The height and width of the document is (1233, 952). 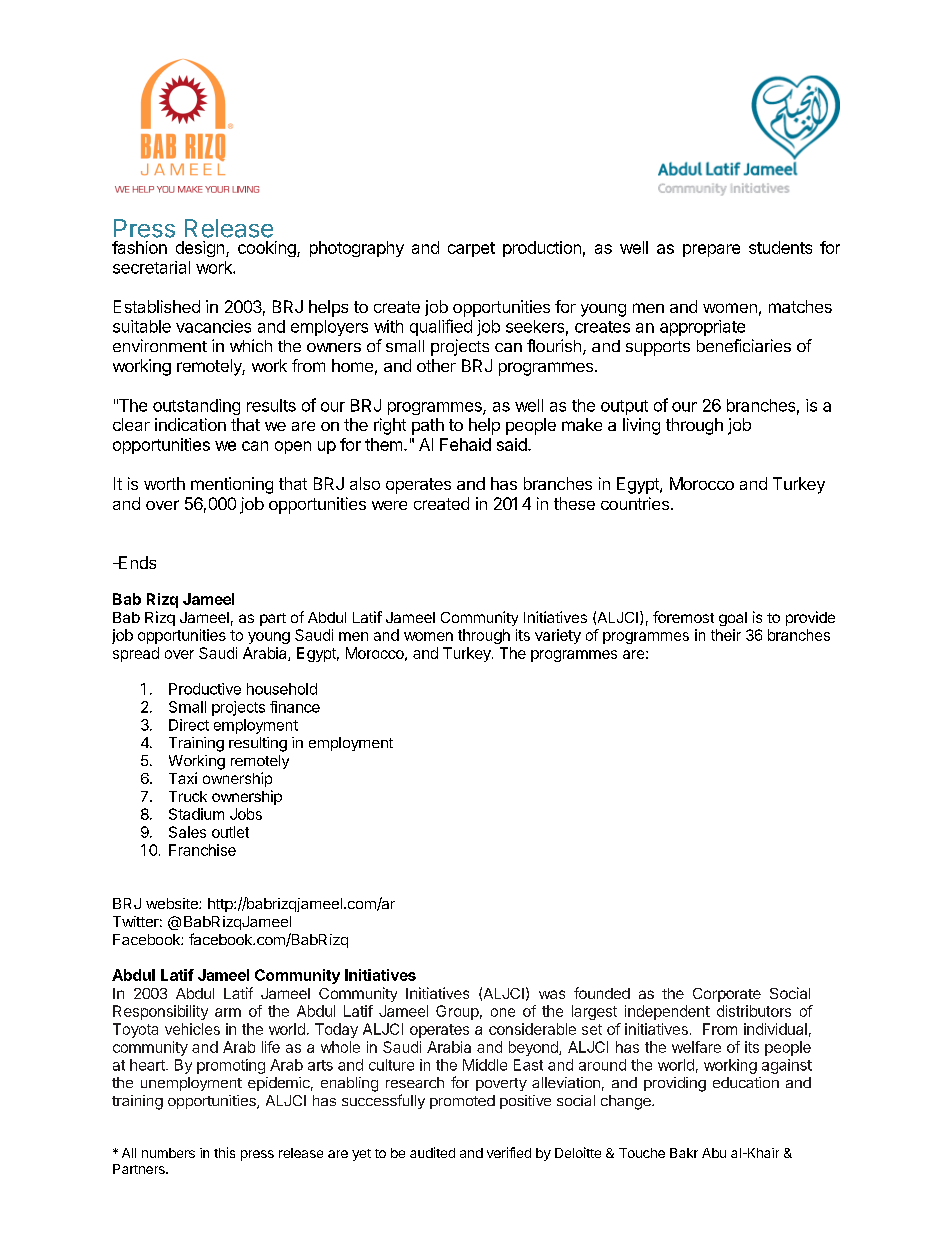 I want to click on prepare, so click(x=711, y=250).
